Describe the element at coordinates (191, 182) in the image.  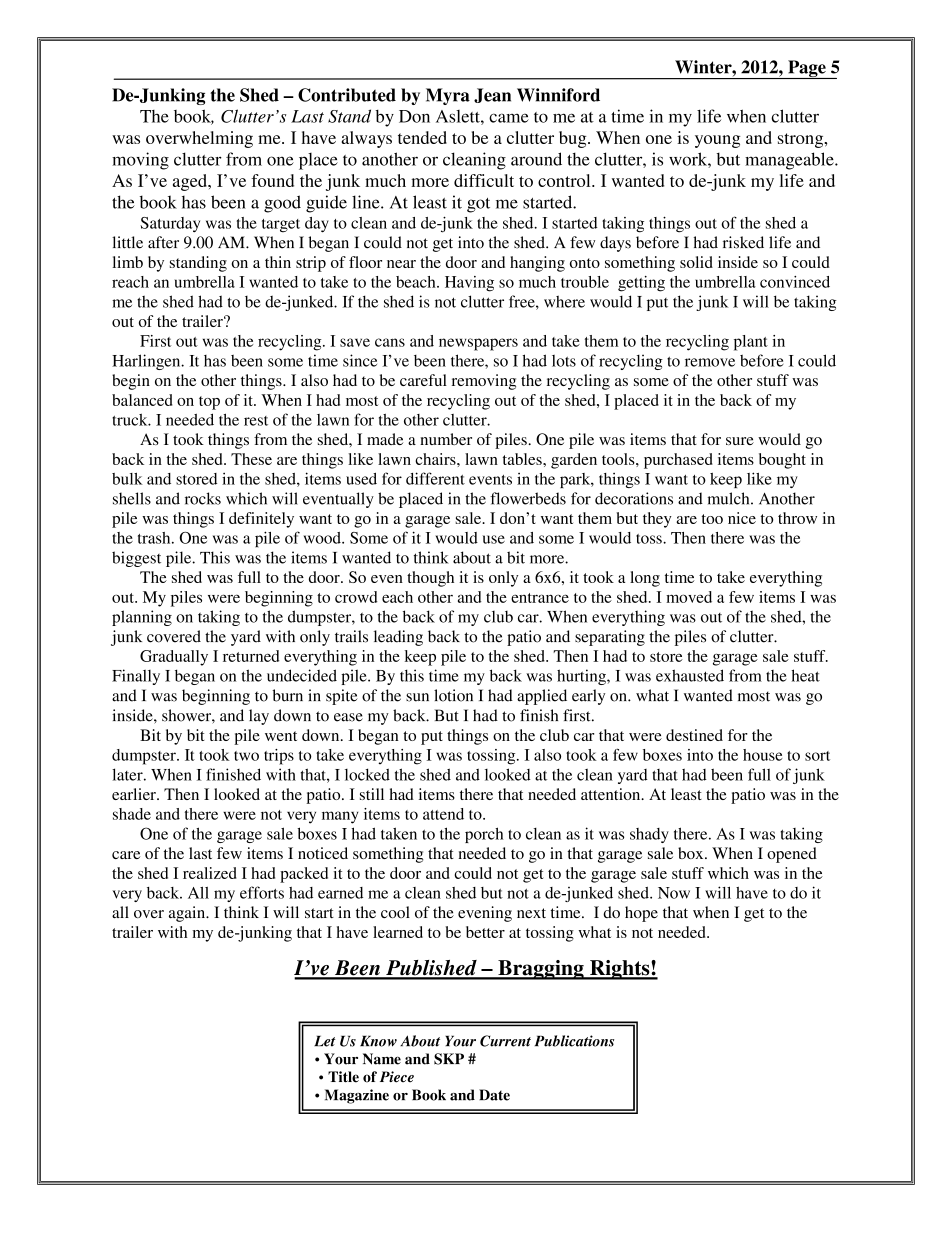
I see `aged` at that location.
